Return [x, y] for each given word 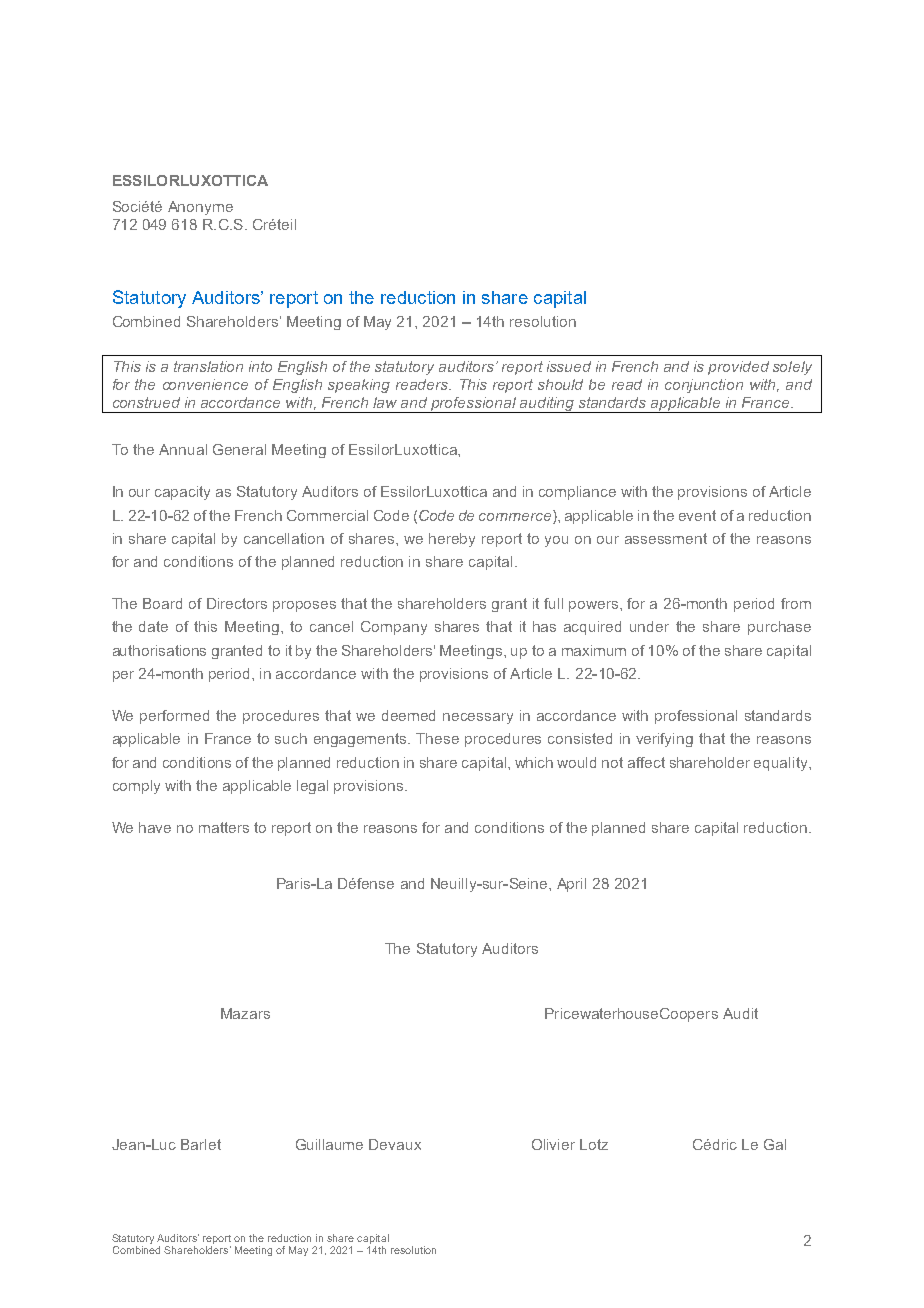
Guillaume [329, 1144]
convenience [205, 384]
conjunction [704, 386]
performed [174, 717]
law [385, 402]
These [437, 738]
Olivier [553, 1144]
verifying [664, 740]
